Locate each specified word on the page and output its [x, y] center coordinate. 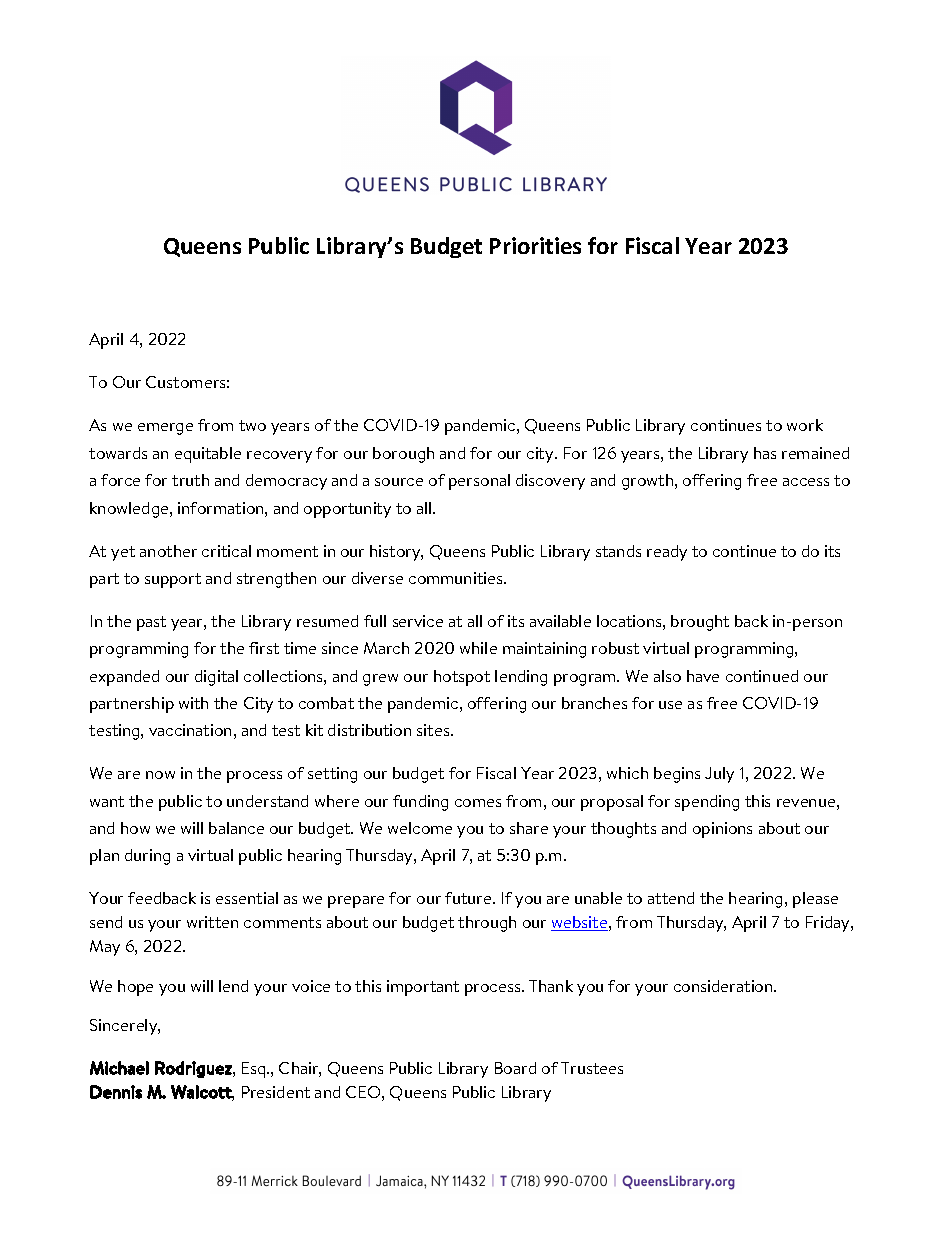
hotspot [462, 678]
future [469, 898]
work [805, 425]
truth [190, 480]
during [147, 857]
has [765, 453]
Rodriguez [194, 1069]
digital [216, 678]
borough [403, 455]
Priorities [535, 245]
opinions [722, 830]
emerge [165, 429]
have [703, 676]
